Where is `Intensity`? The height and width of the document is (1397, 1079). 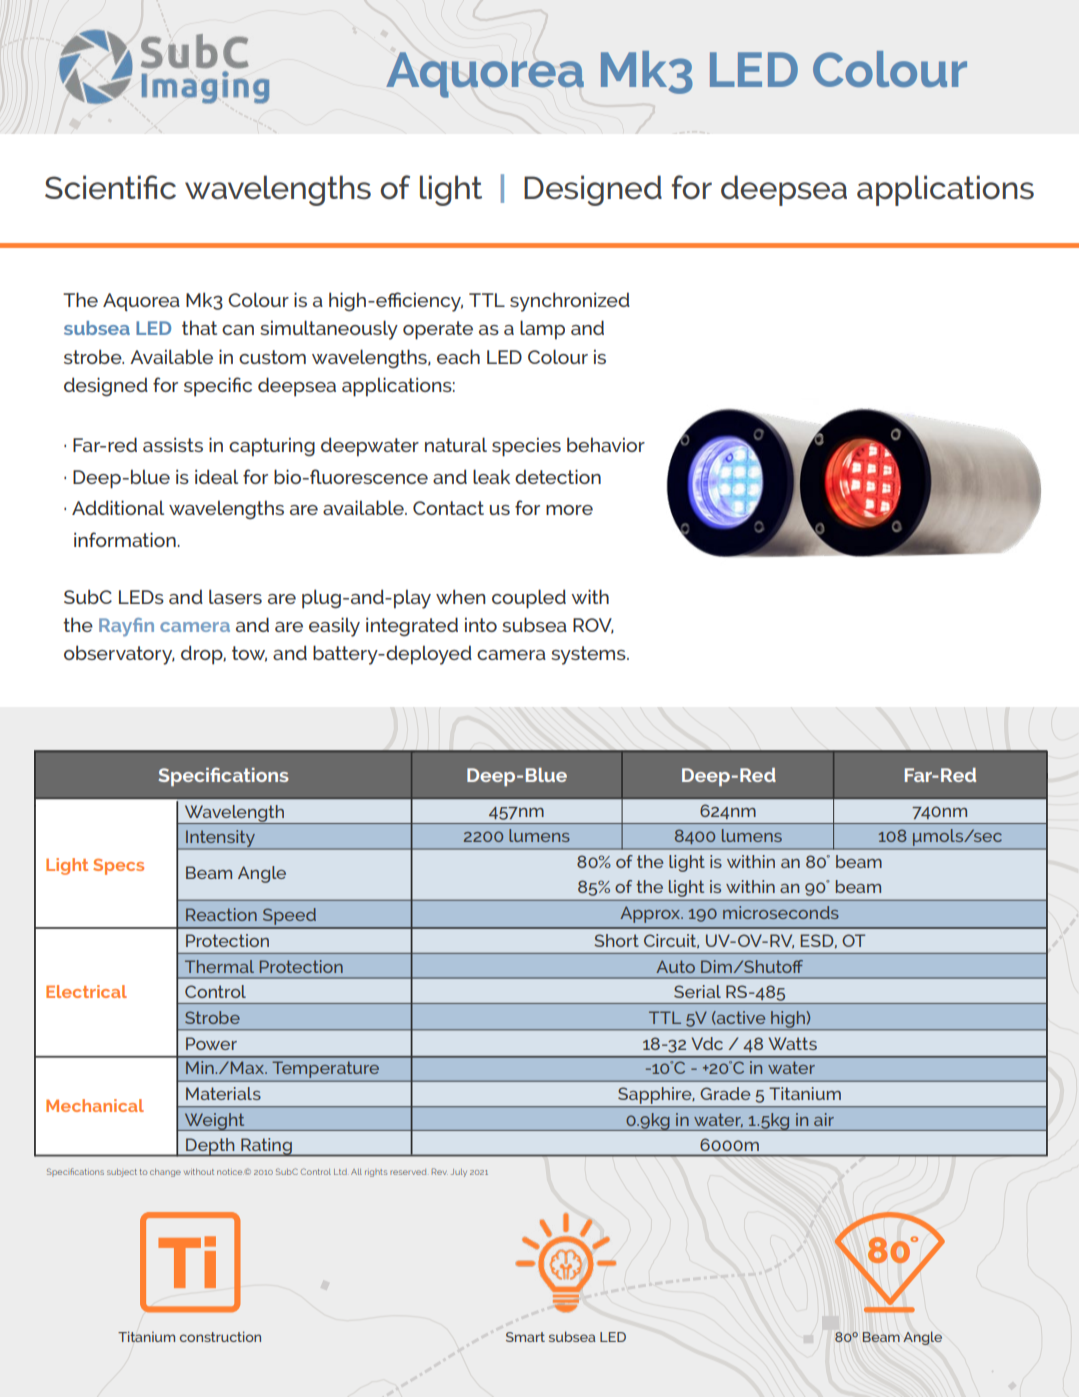 Intensity is located at coordinates (221, 840).
